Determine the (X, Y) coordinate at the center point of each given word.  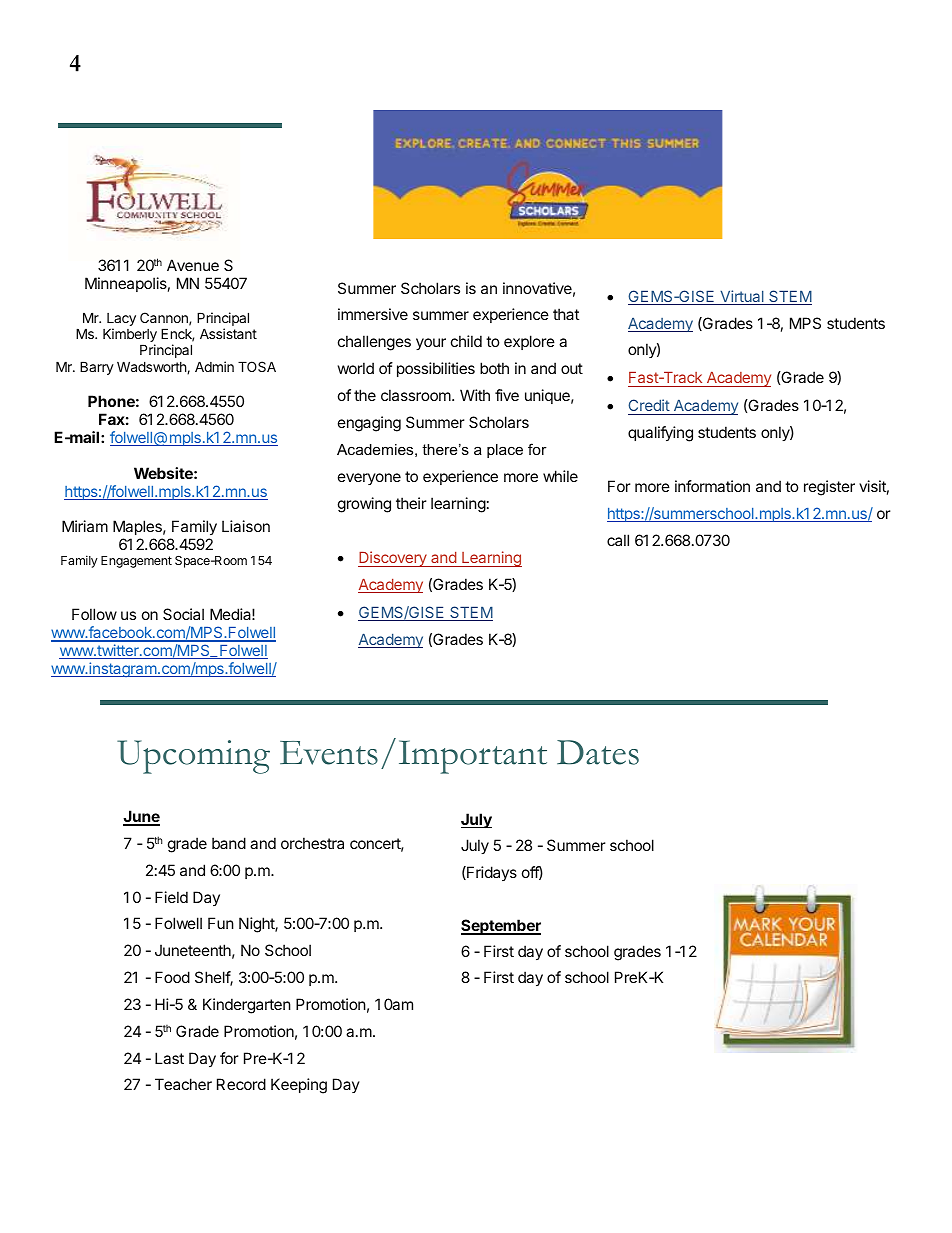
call (618, 540)
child (466, 341)
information (712, 486)
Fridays (491, 873)
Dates (598, 752)
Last (169, 1058)
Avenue (193, 265)
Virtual (742, 297)
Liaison (246, 526)
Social (183, 614)
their (411, 503)
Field (171, 897)
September (501, 927)
